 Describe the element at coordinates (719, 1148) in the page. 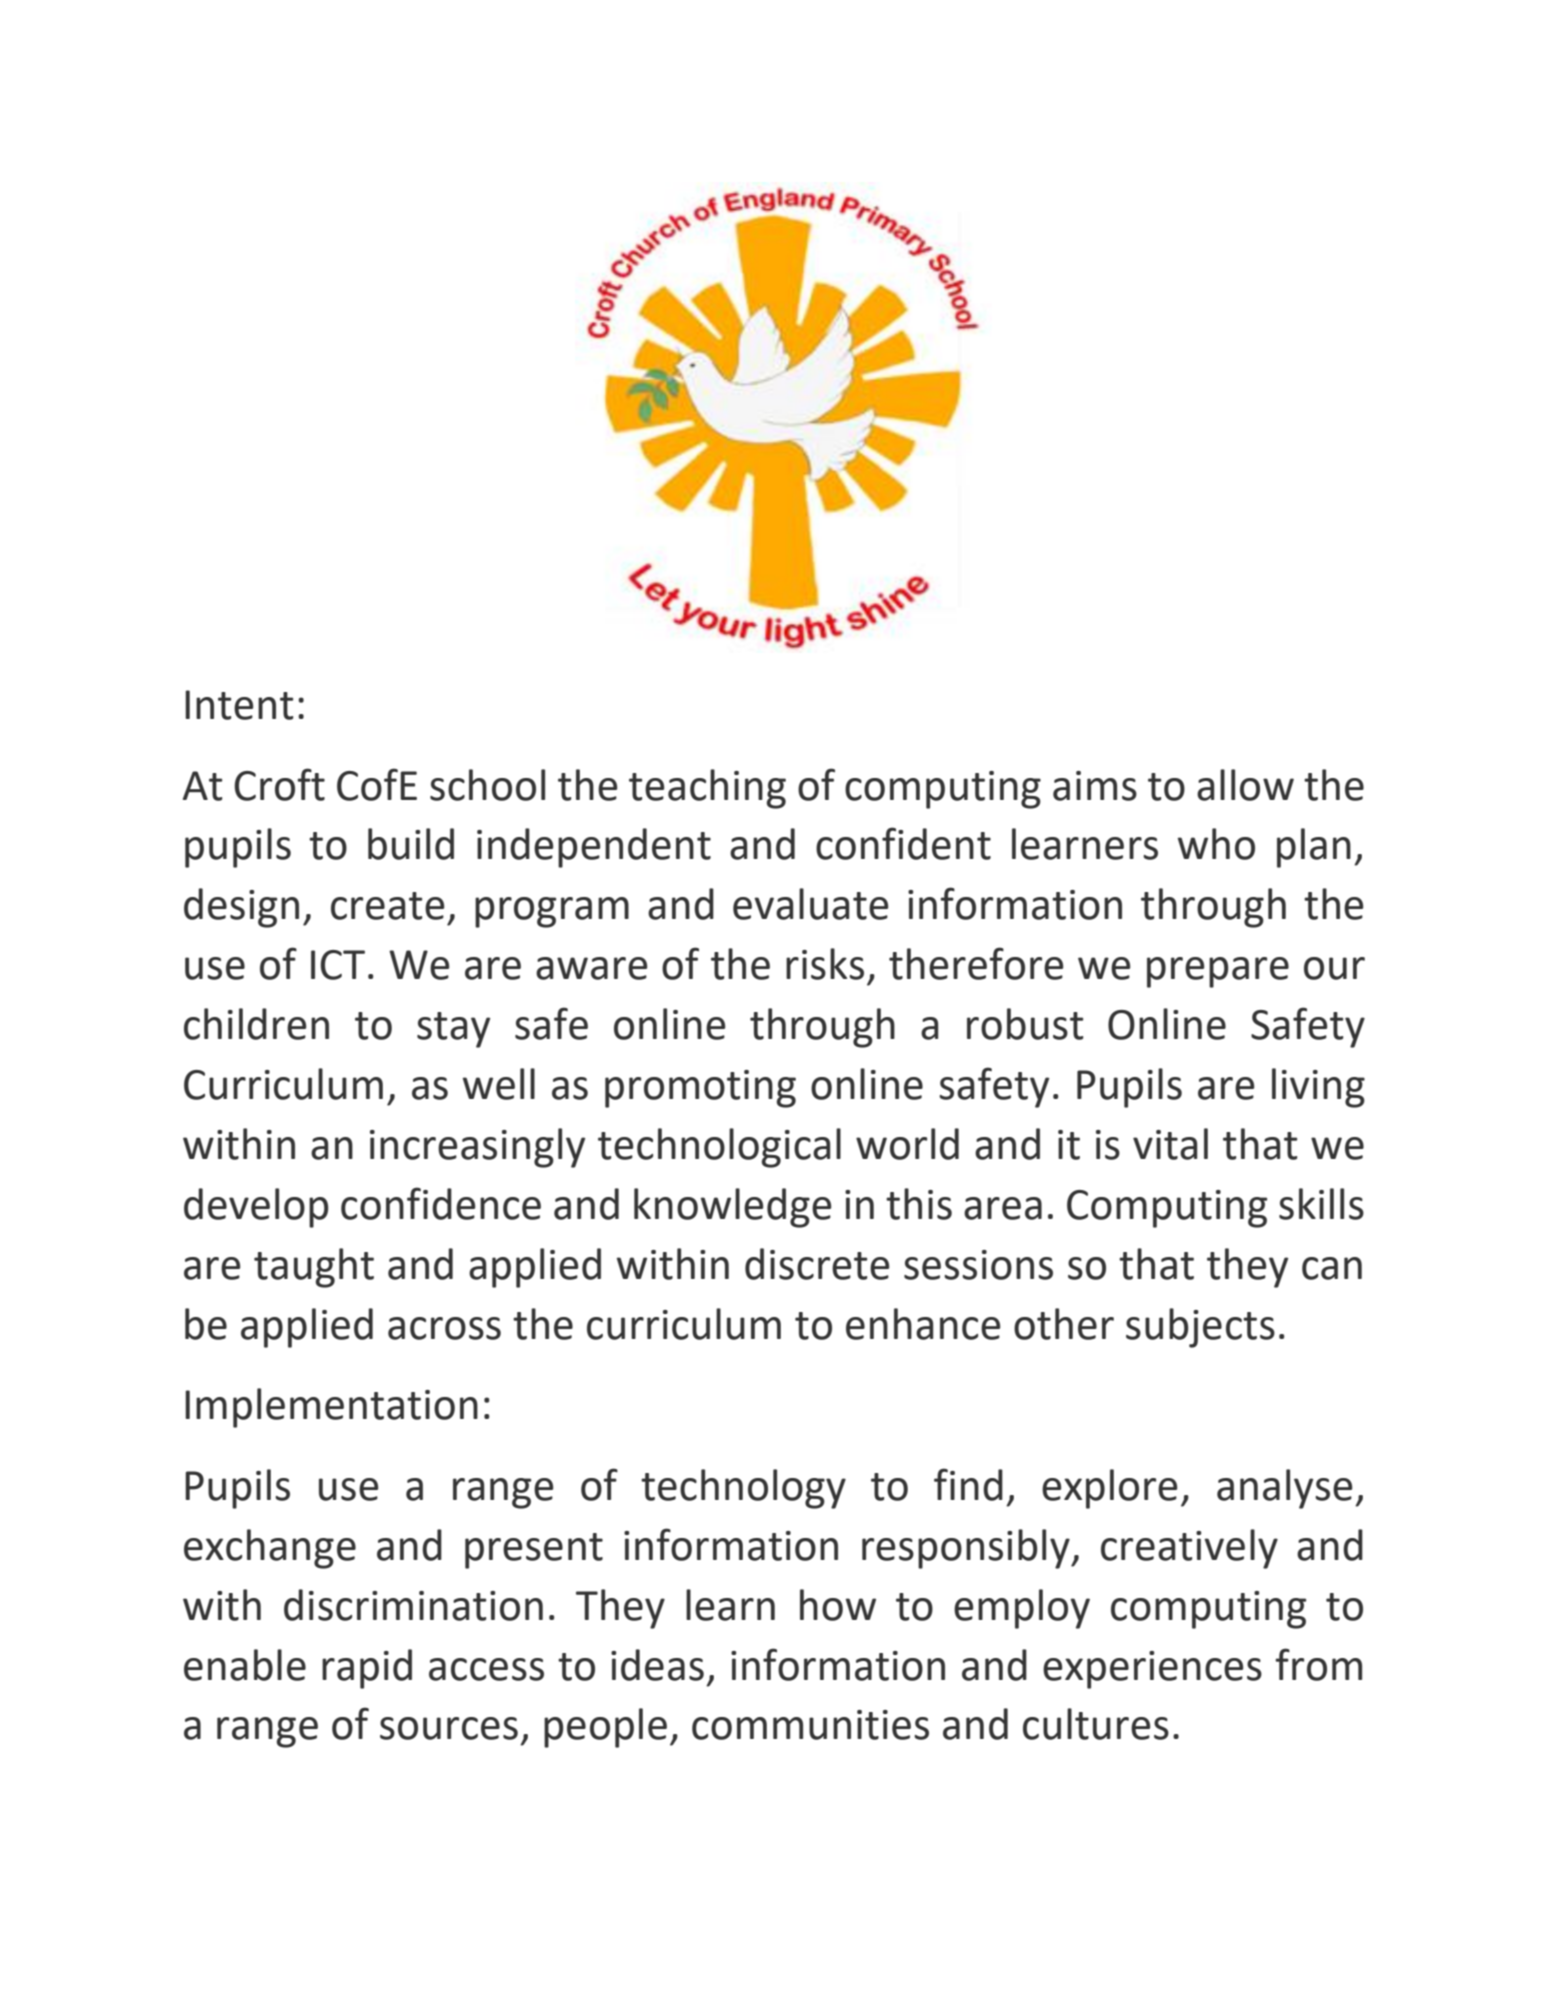

I see `technological` at that location.
